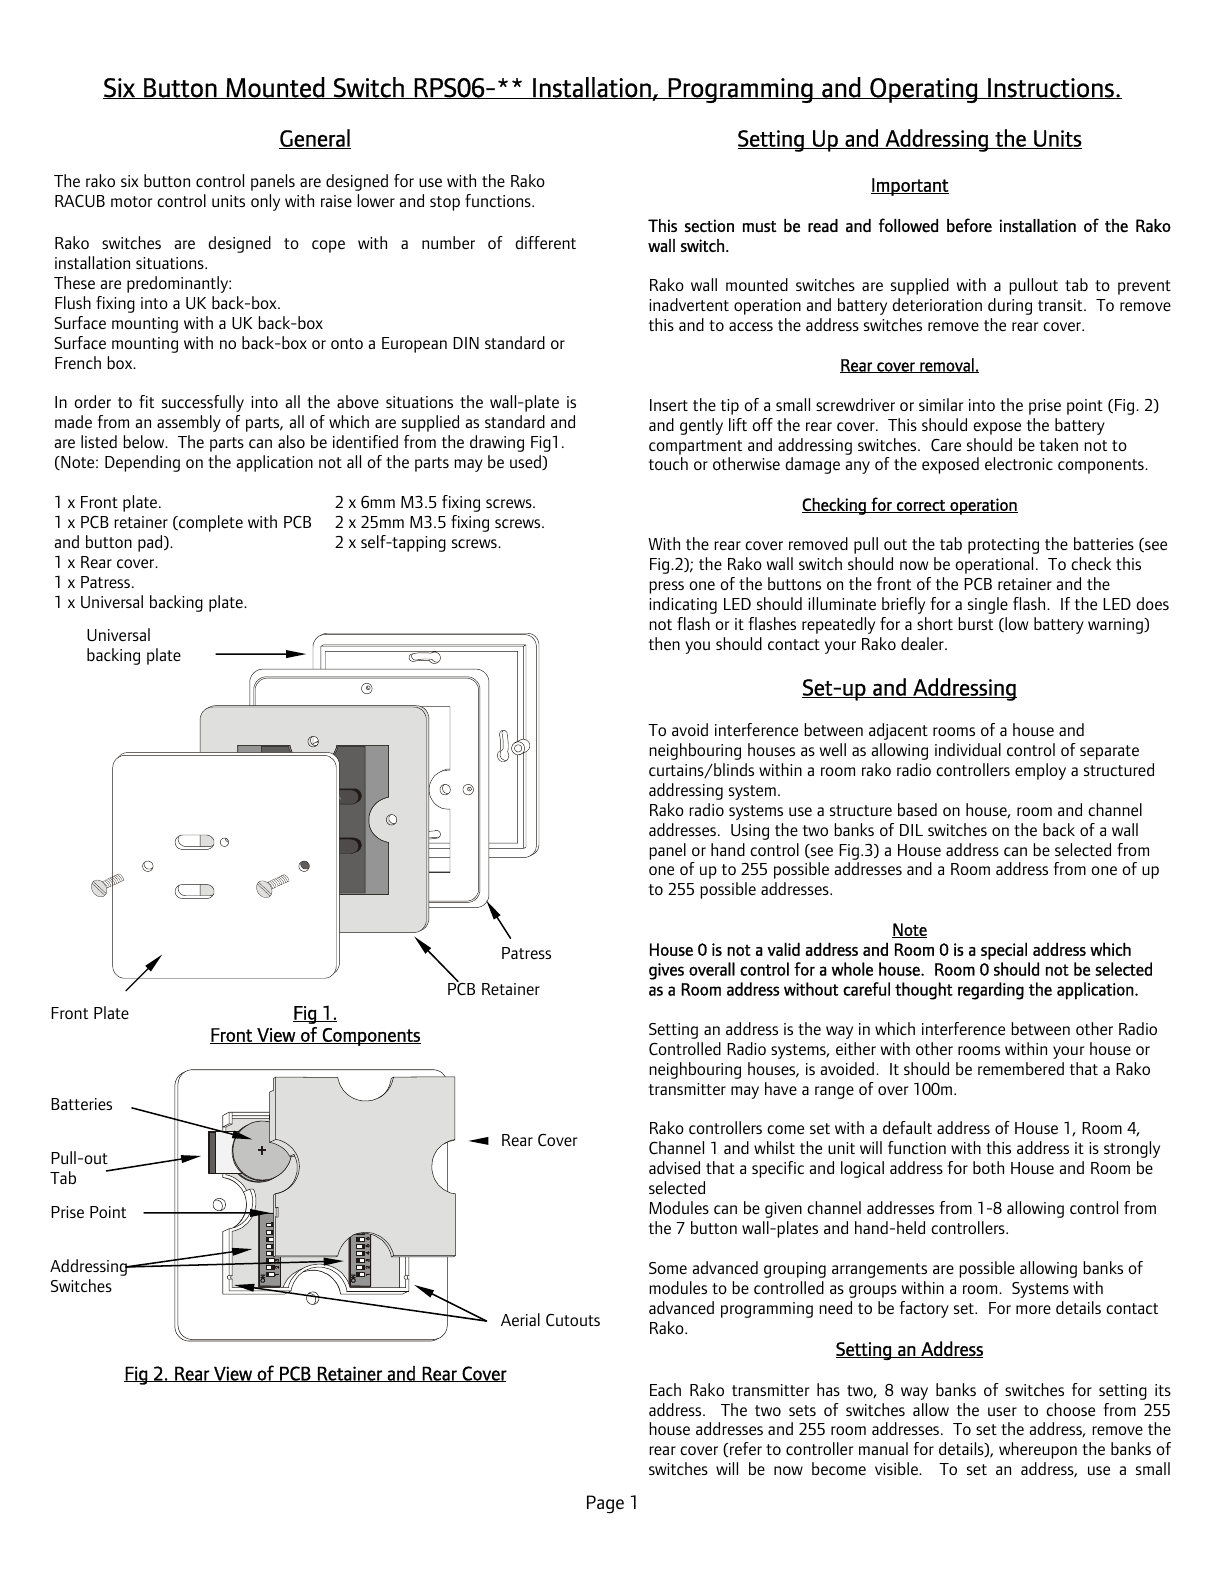 Image resolution: width=1225 pixels, height=1585 pixels. What do you see at coordinates (709, 226) in the page?
I see `section` at bounding box center [709, 226].
